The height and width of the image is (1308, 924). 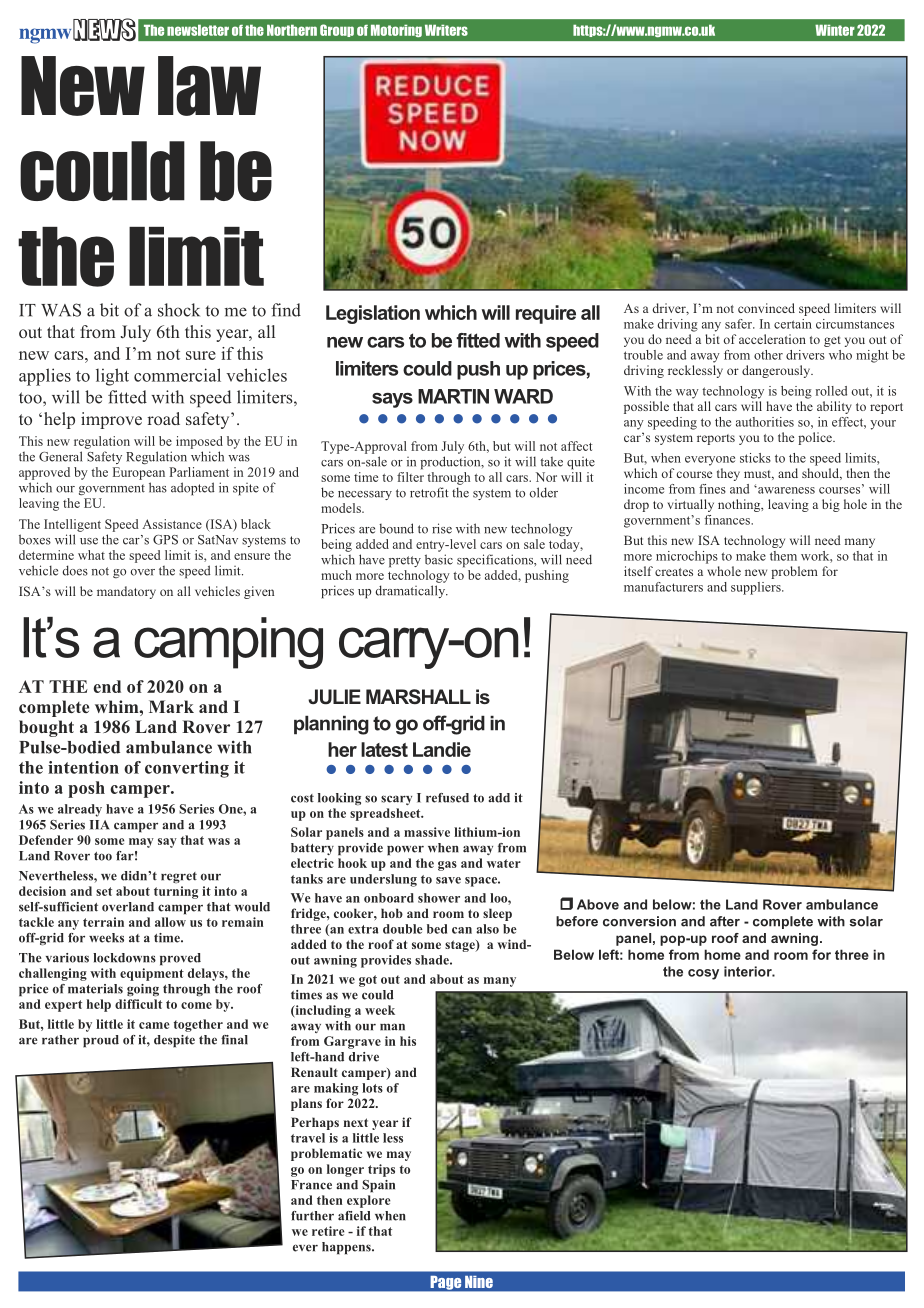 I want to click on cosy, so click(x=703, y=974).
